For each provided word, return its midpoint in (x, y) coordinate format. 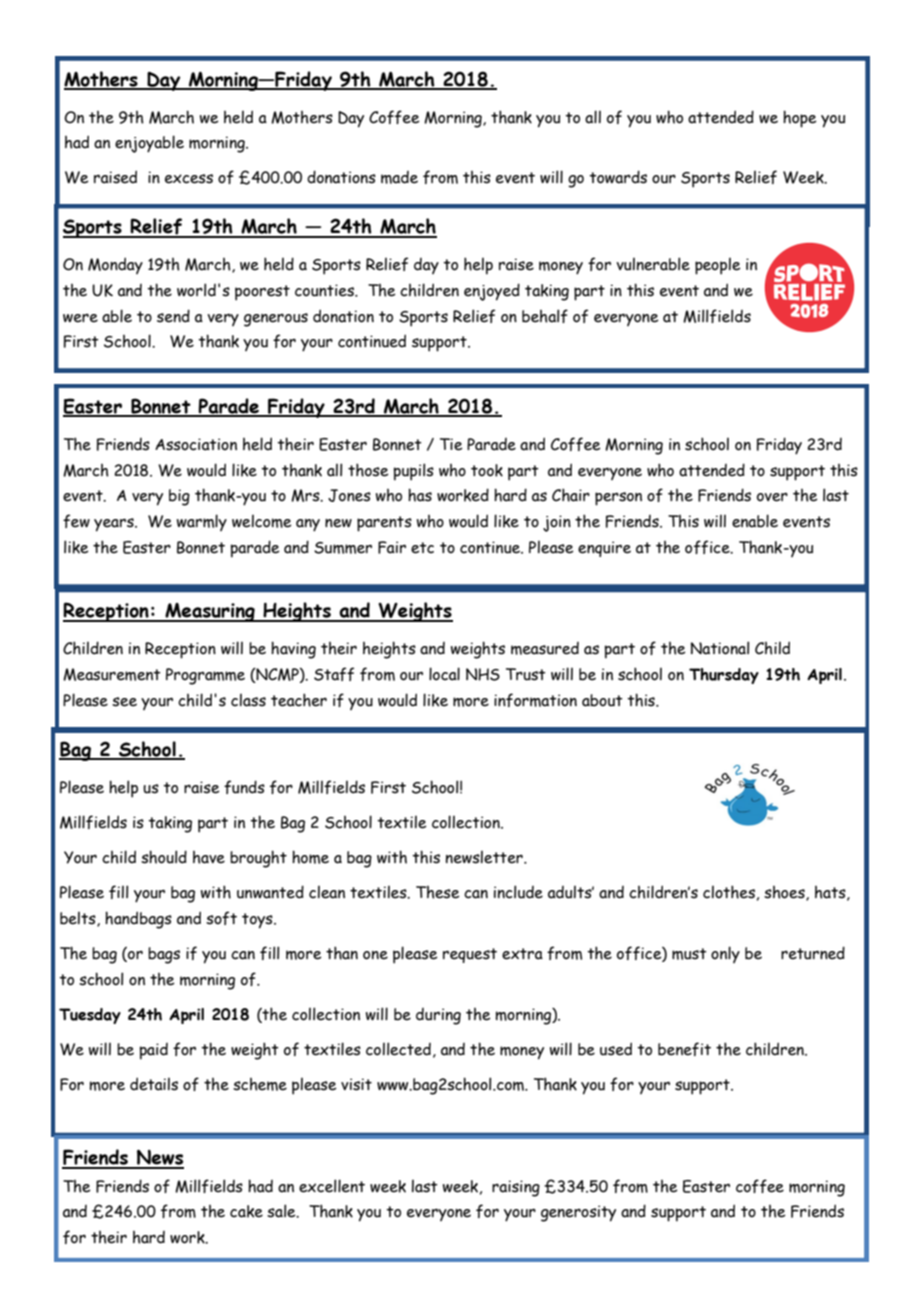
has (420, 495)
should (164, 857)
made (399, 177)
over (772, 497)
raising (516, 1188)
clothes (729, 892)
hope (800, 119)
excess (189, 179)
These (438, 892)
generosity (578, 1213)
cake (246, 1211)
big (179, 497)
